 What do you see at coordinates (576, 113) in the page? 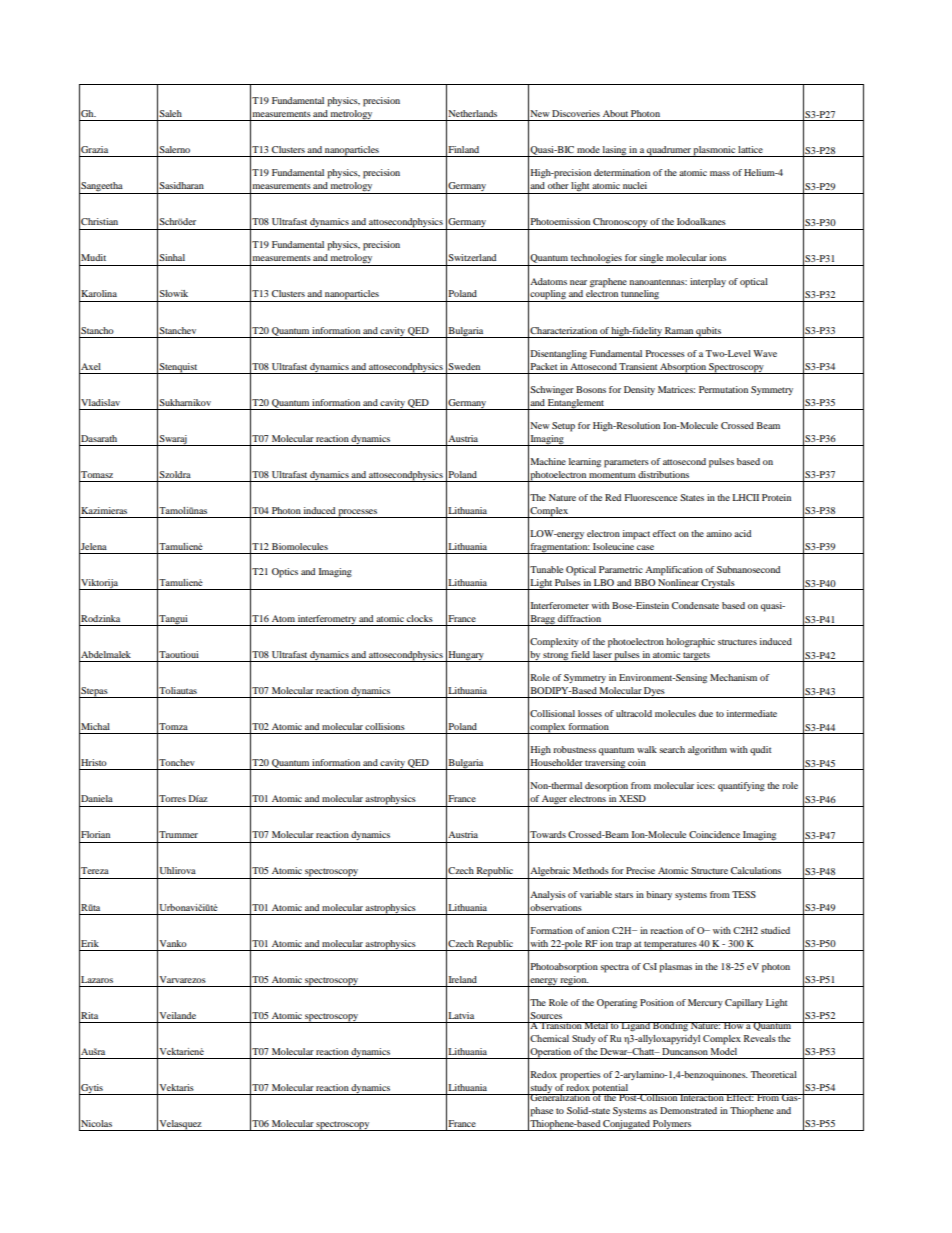
I see `Discoveries` at bounding box center [576, 113].
